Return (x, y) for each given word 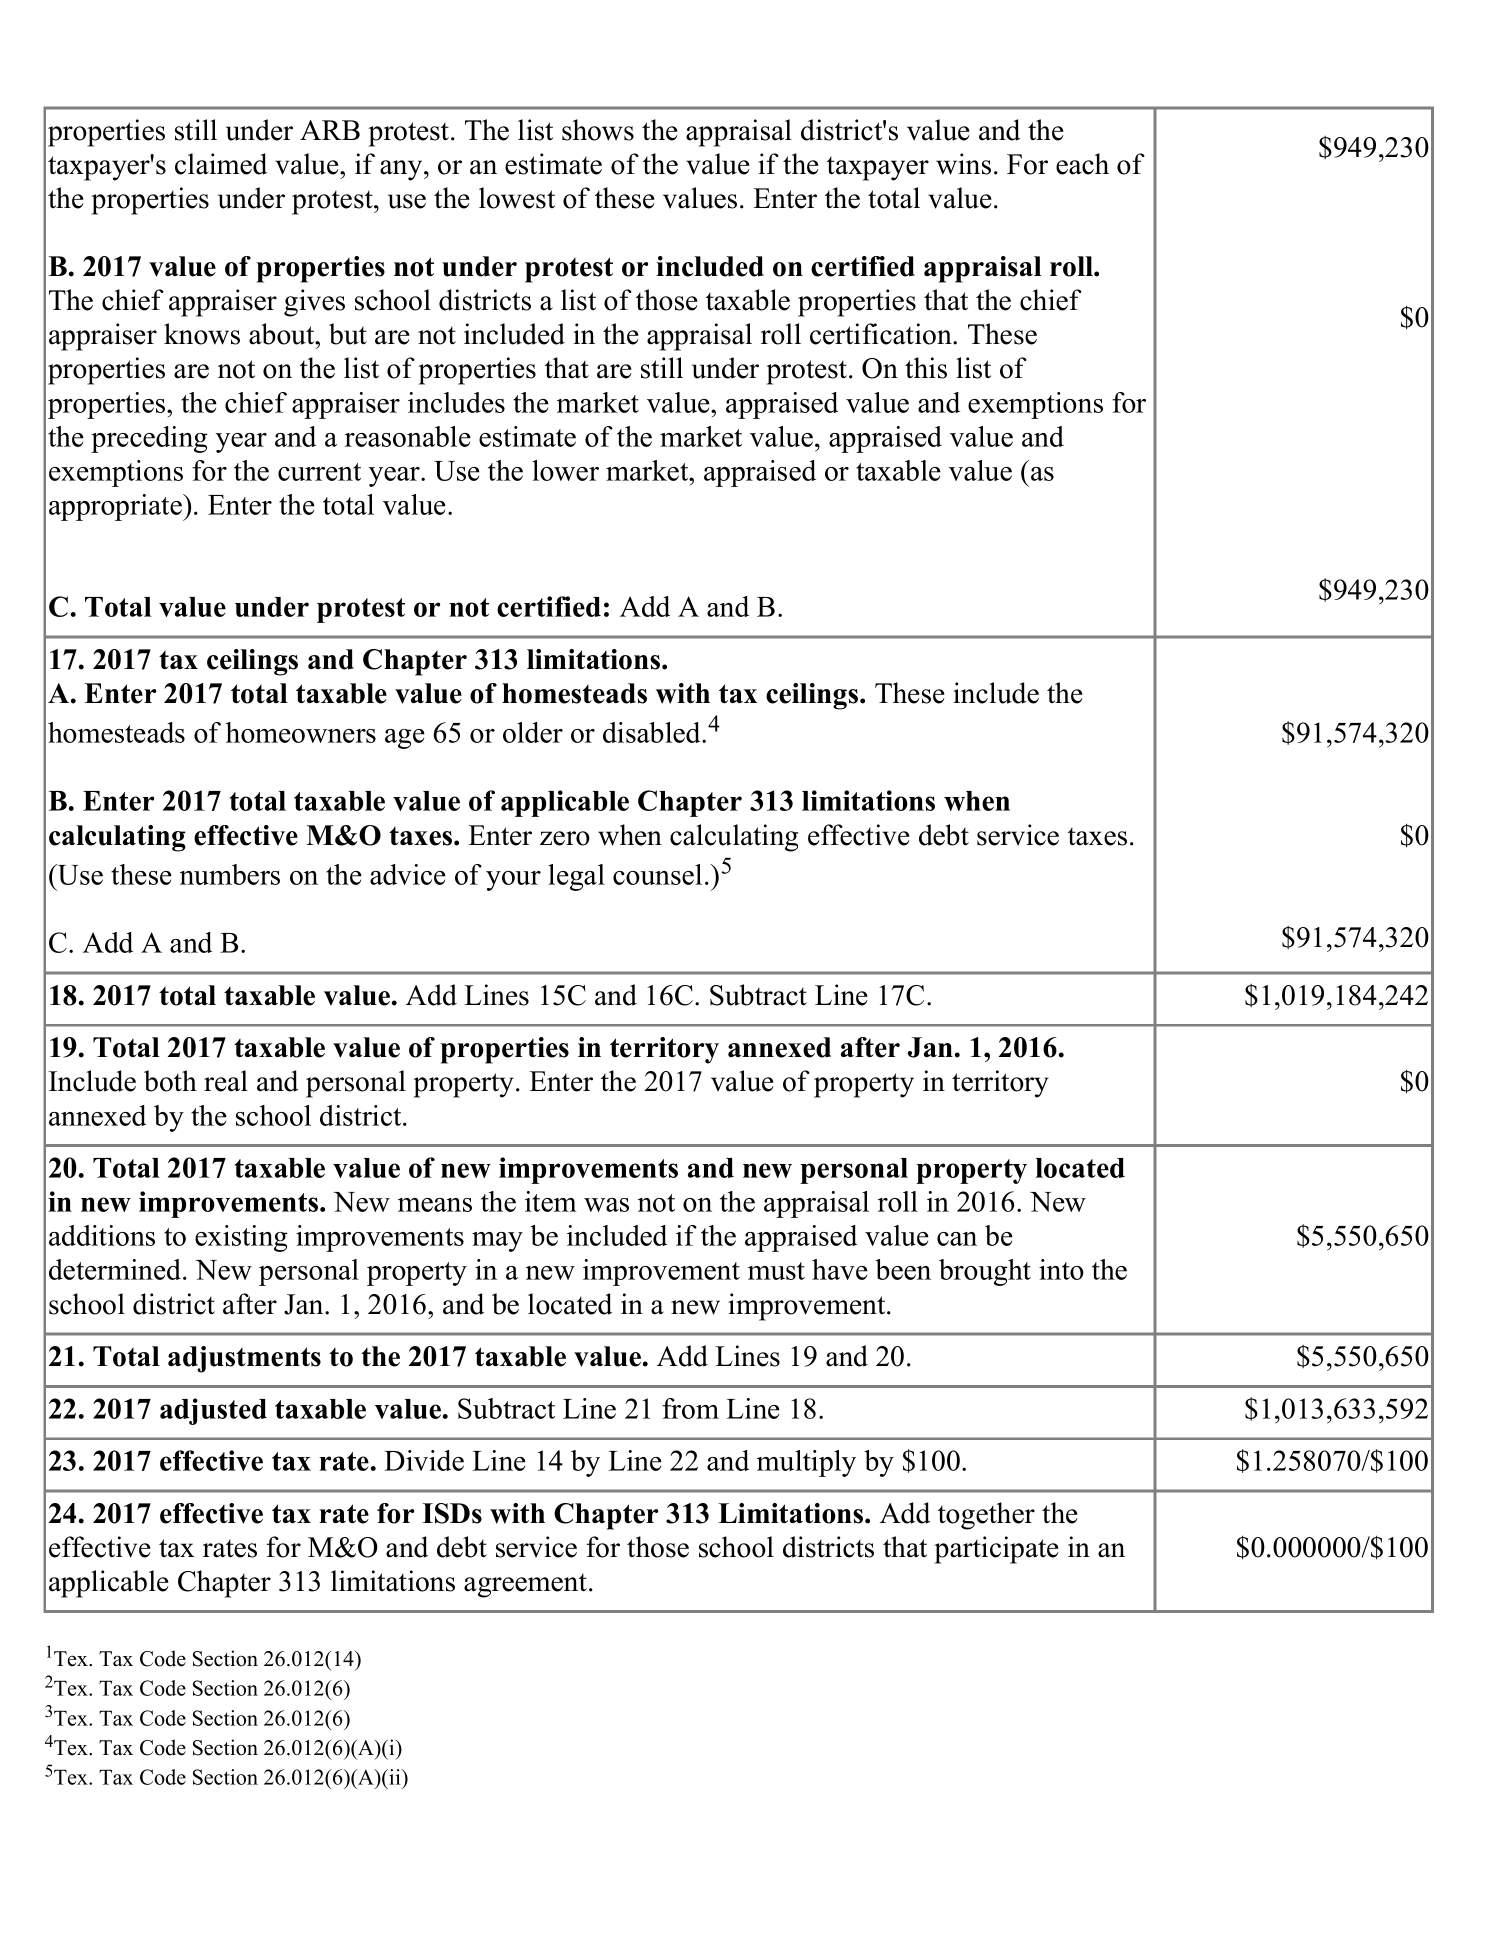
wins (963, 164)
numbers (230, 874)
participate (996, 1550)
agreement (527, 1586)
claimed (221, 164)
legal (576, 877)
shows (598, 130)
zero (565, 838)
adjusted (213, 1411)
